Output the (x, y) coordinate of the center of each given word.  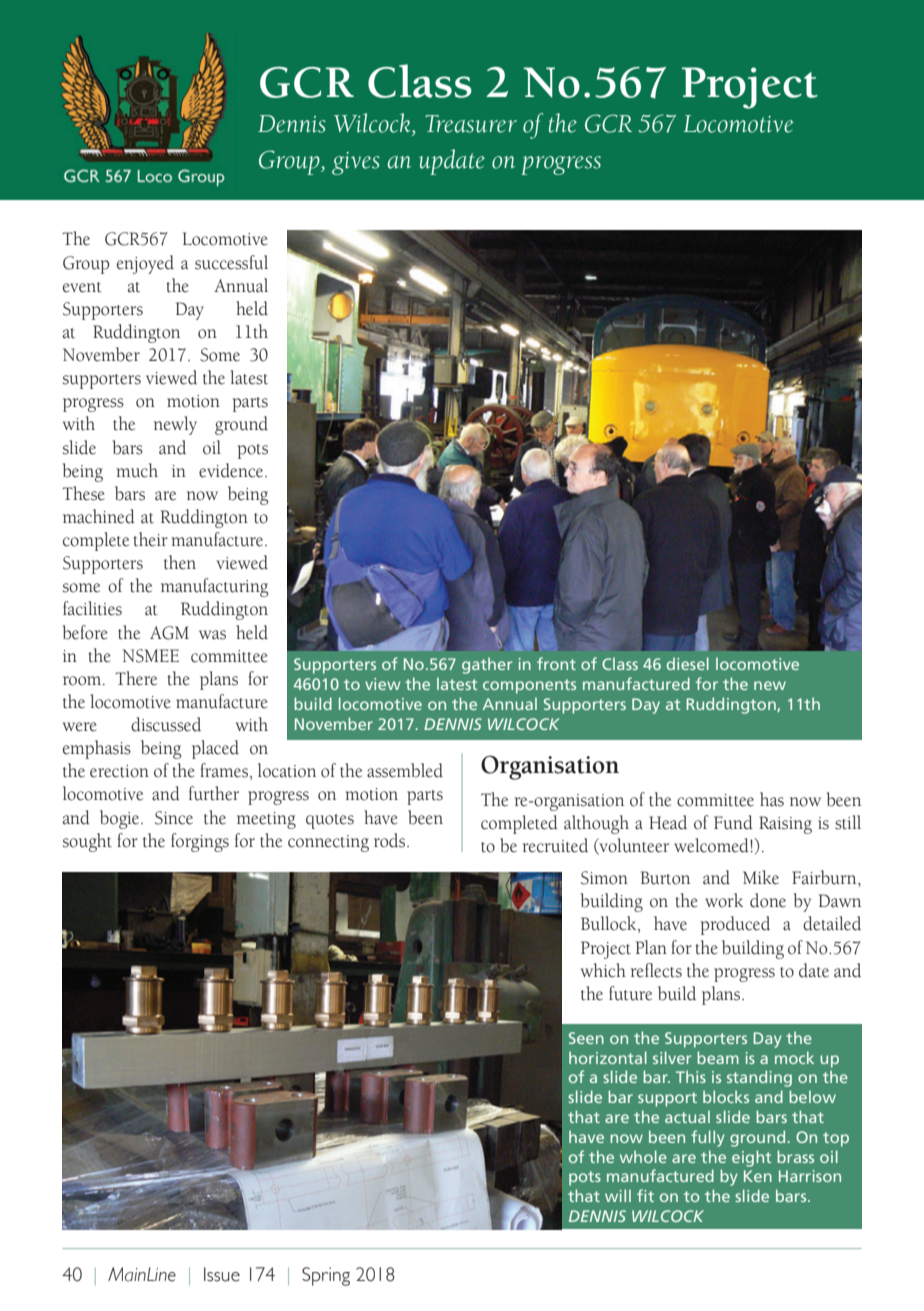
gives (356, 163)
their (151, 539)
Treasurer (471, 124)
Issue (222, 1274)
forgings (200, 842)
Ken (758, 1176)
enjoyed (145, 264)
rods (391, 840)
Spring (326, 1276)
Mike (761, 877)
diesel (688, 663)
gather (487, 665)
